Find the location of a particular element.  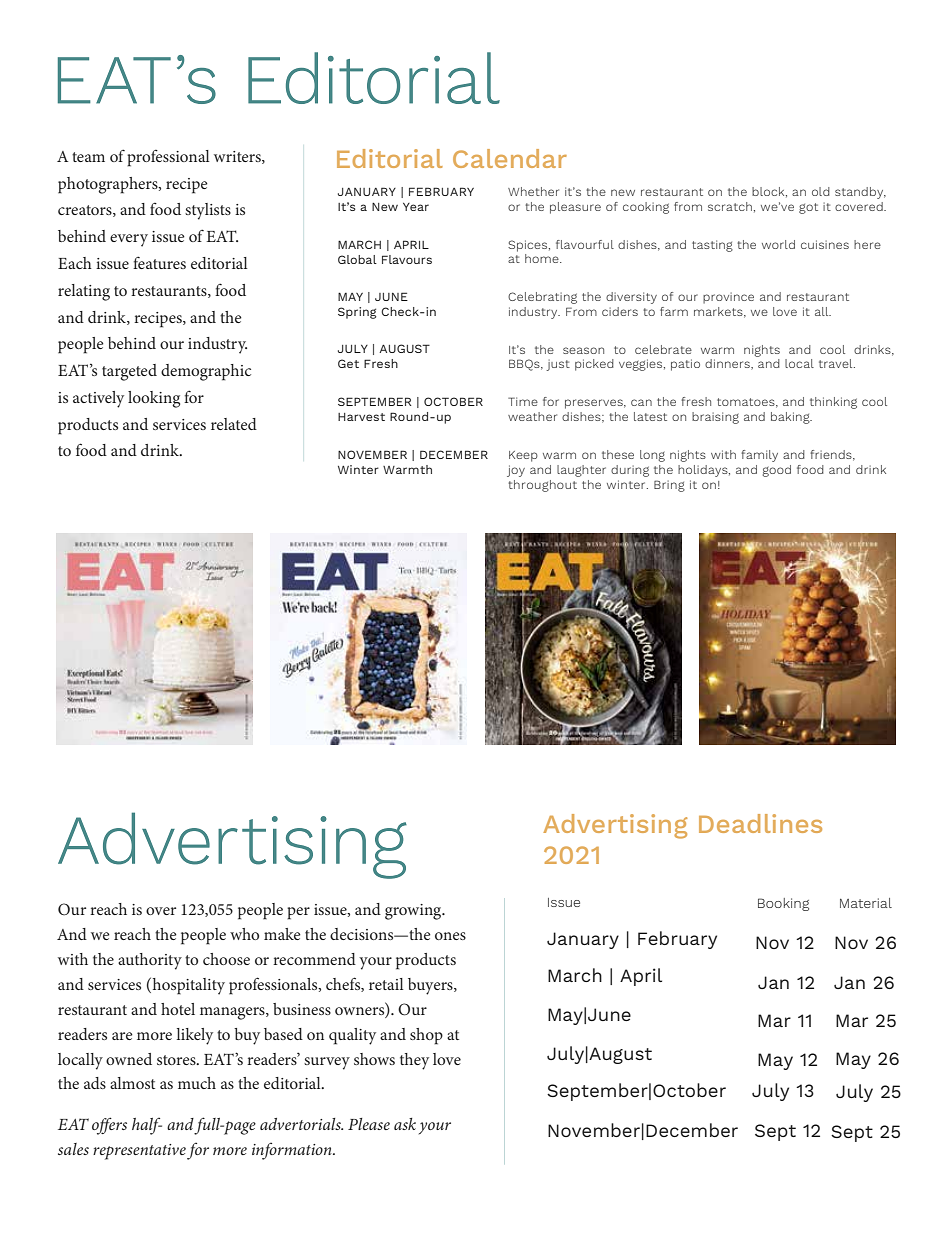

looking is located at coordinates (154, 399).
